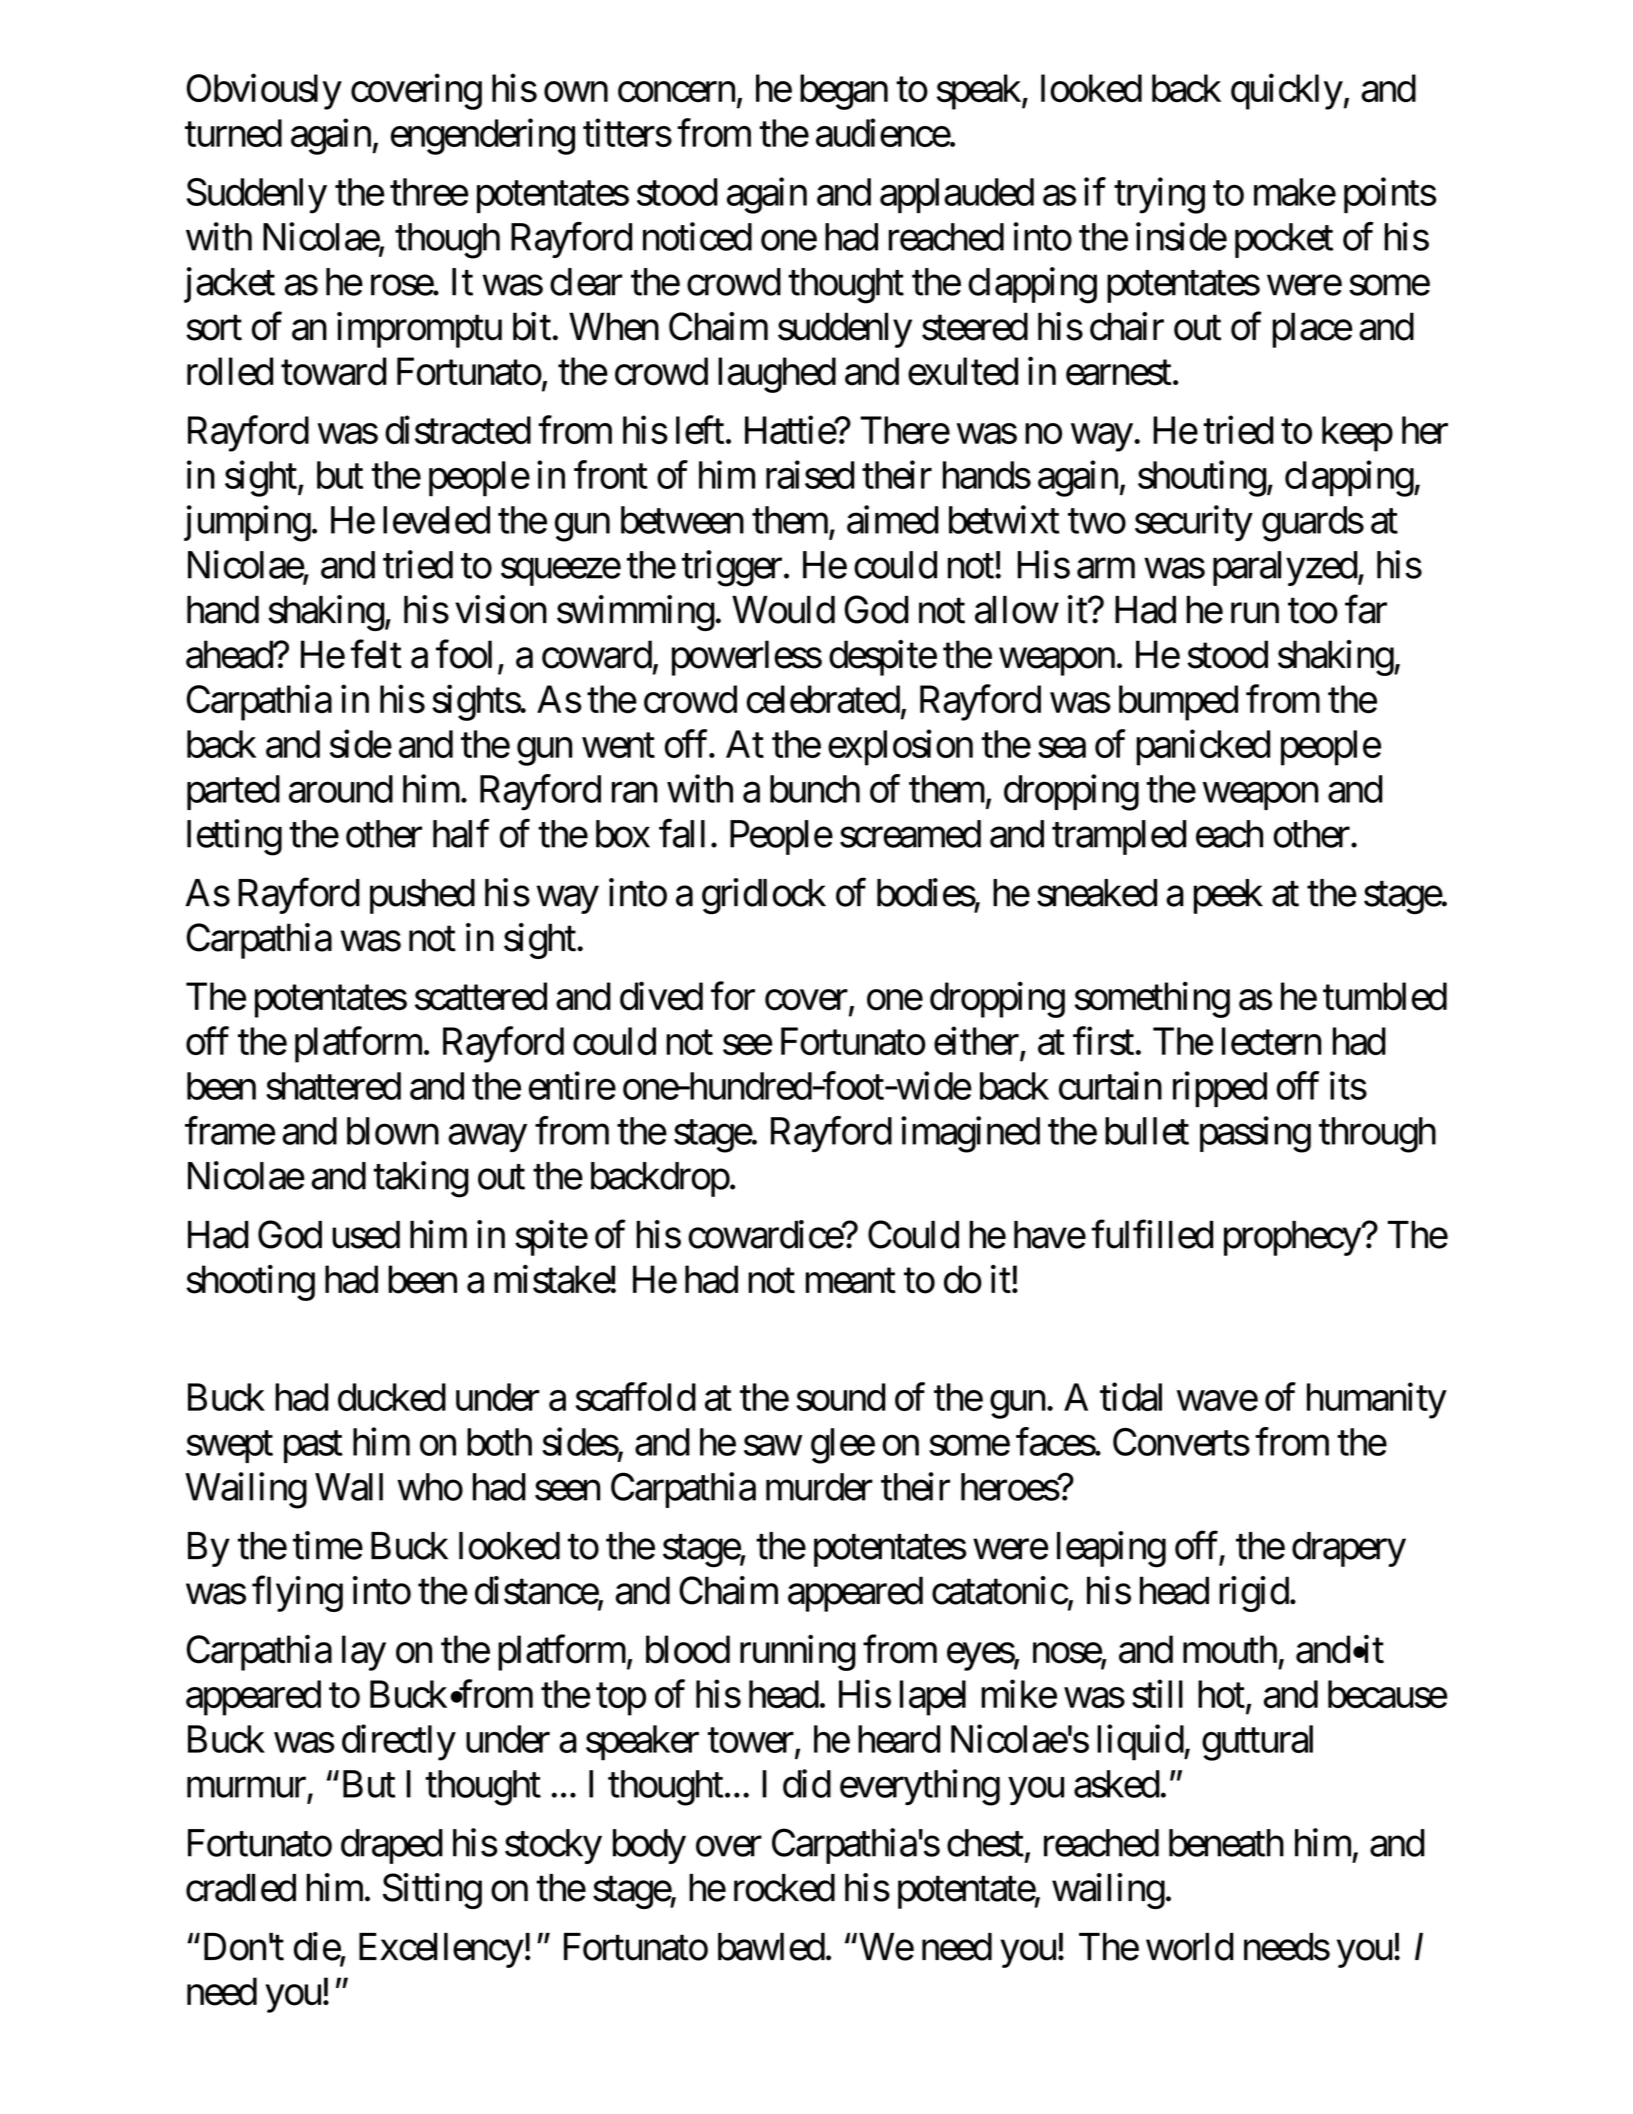 This screenshot has height=2114, width=1633. What do you see at coordinates (1220, 1089) in the screenshot?
I see `ripped` at bounding box center [1220, 1089].
